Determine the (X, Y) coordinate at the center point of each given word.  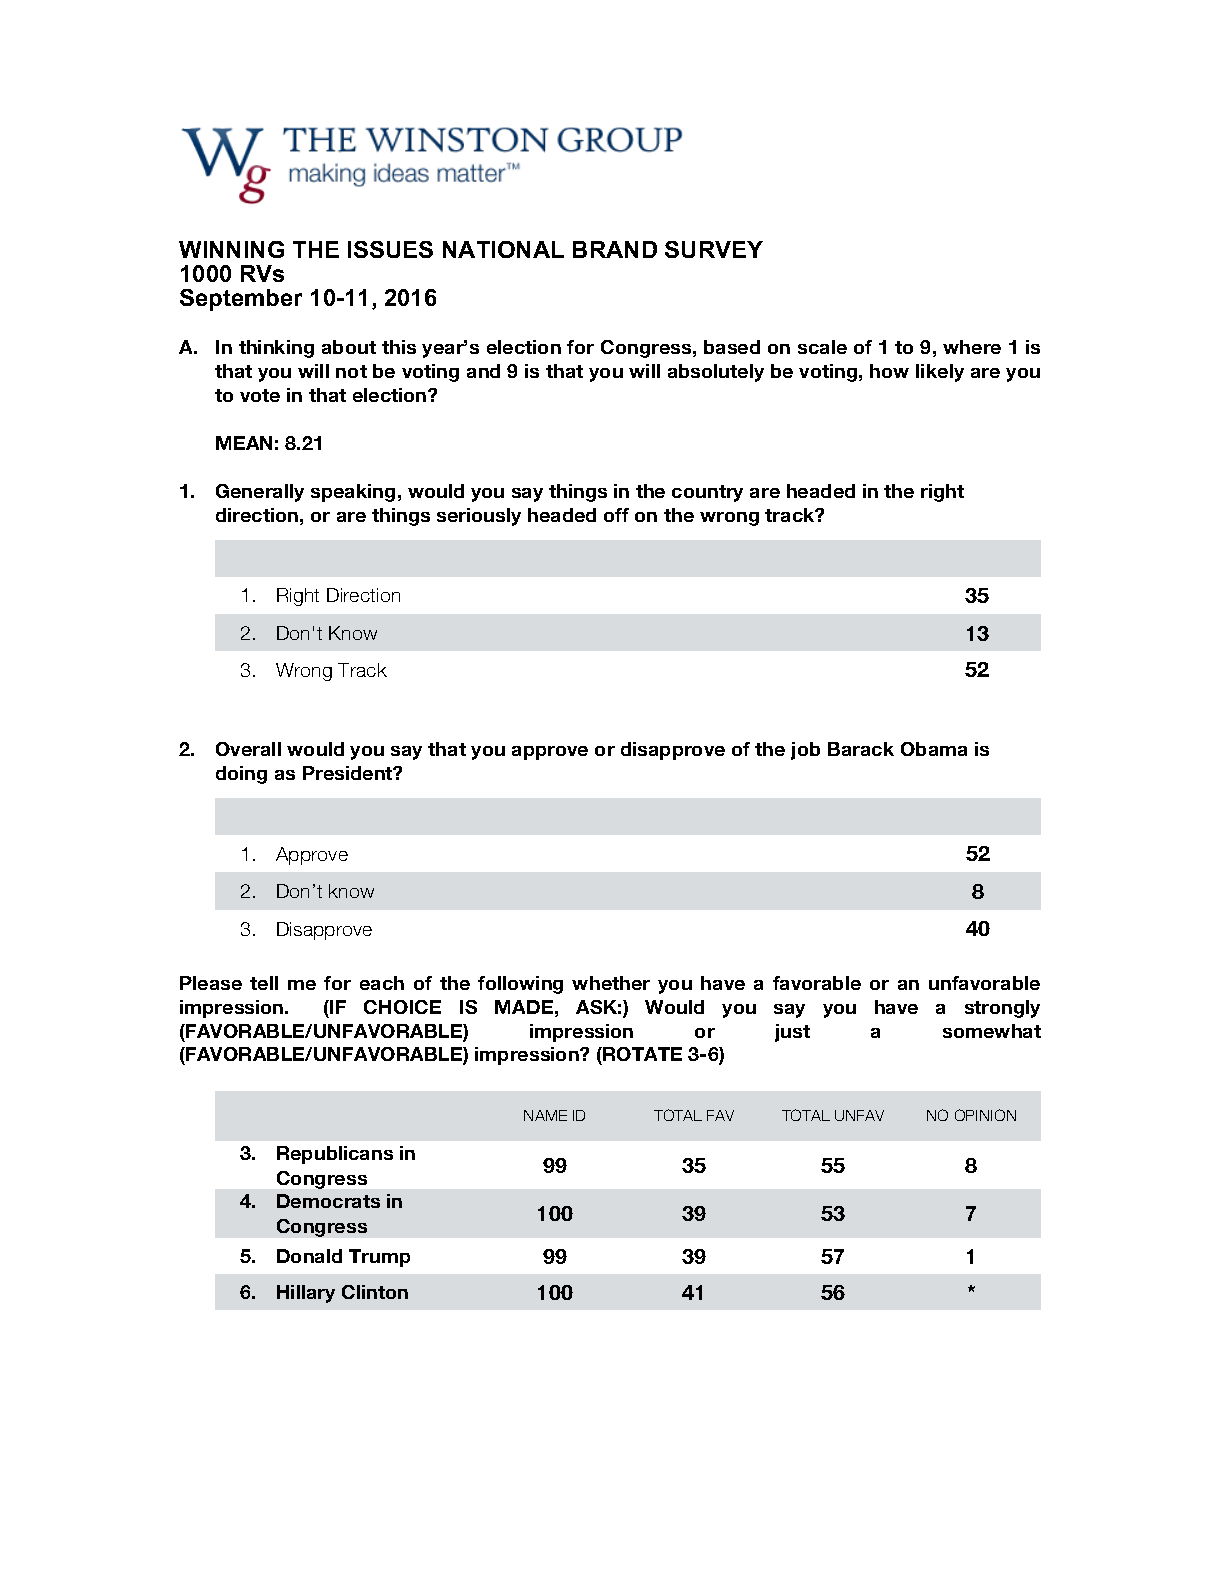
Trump (379, 1258)
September (241, 300)
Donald (309, 1256)
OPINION (985, 1115)
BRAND (615, 249)
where (972, 347)
